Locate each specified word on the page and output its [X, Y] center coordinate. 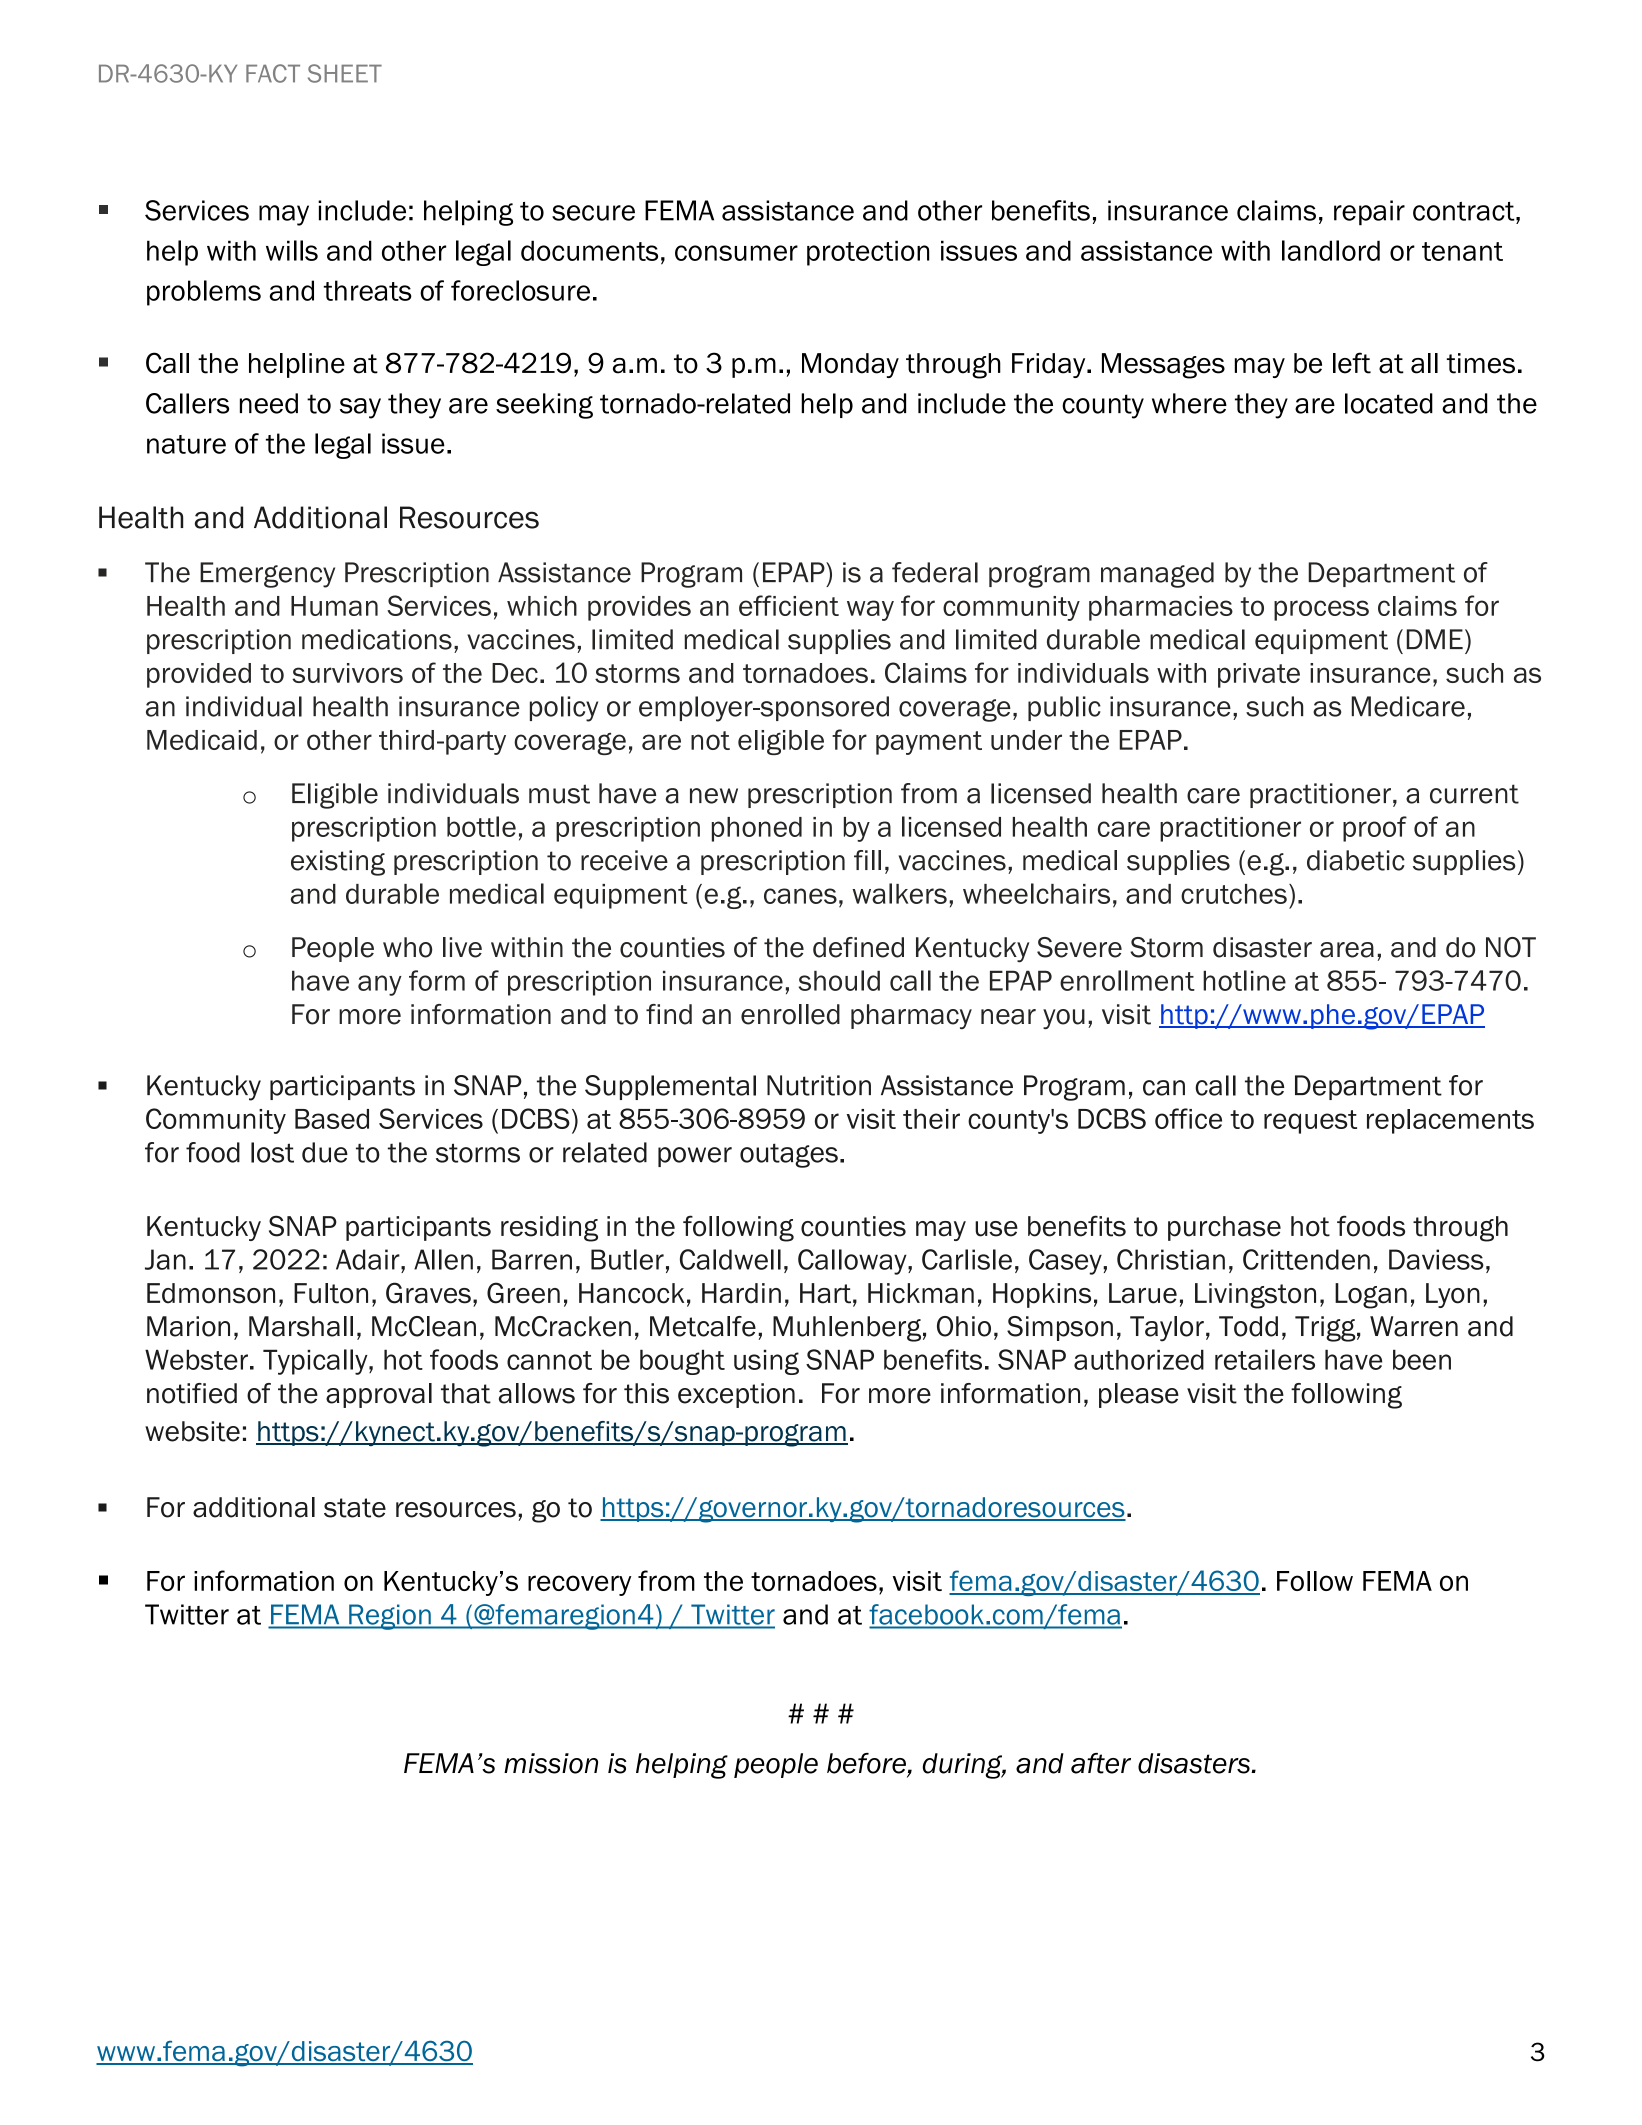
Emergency [267, 575]
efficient [789, 605]
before [867, 1764]
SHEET [345, 73]
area [1347, 950]
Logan [1371, 1296]
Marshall [301, 1326]
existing [338, 863]
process [1321, 610]
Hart [825, 1293]
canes [800, 896]
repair [1369, 213]
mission [551, 1763]
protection [868, 253]
